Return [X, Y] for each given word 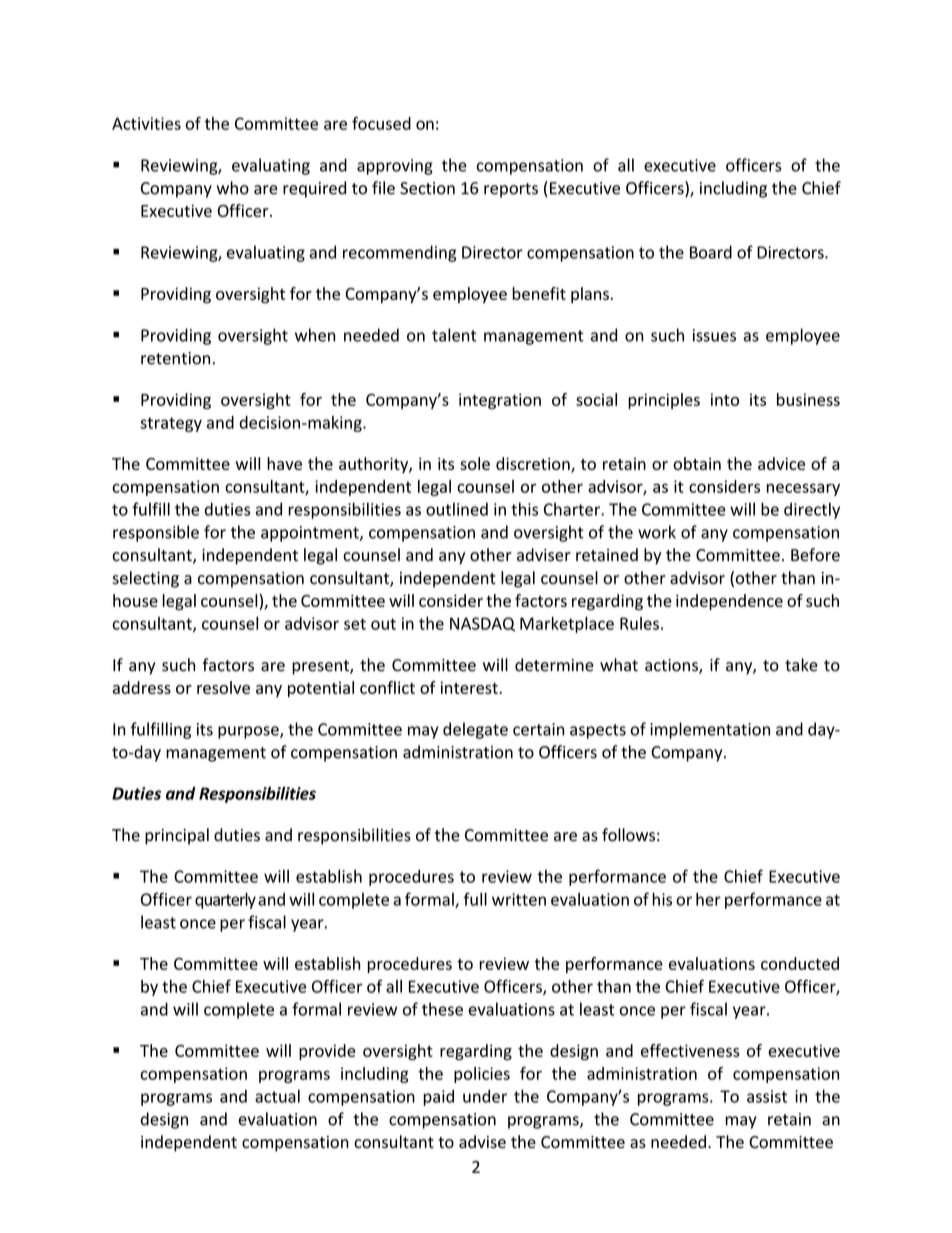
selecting [145, 579]
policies [482, 1075]
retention [175, 358]
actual [277, 1096]
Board [711, 252]
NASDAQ [482, 624]
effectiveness [690, 1050]
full [475, 899]
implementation [710, 730]
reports [511, 190]
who [233, 188]
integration [500, 401]
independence [729, 602]
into [725, 399]
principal [177, 836]
